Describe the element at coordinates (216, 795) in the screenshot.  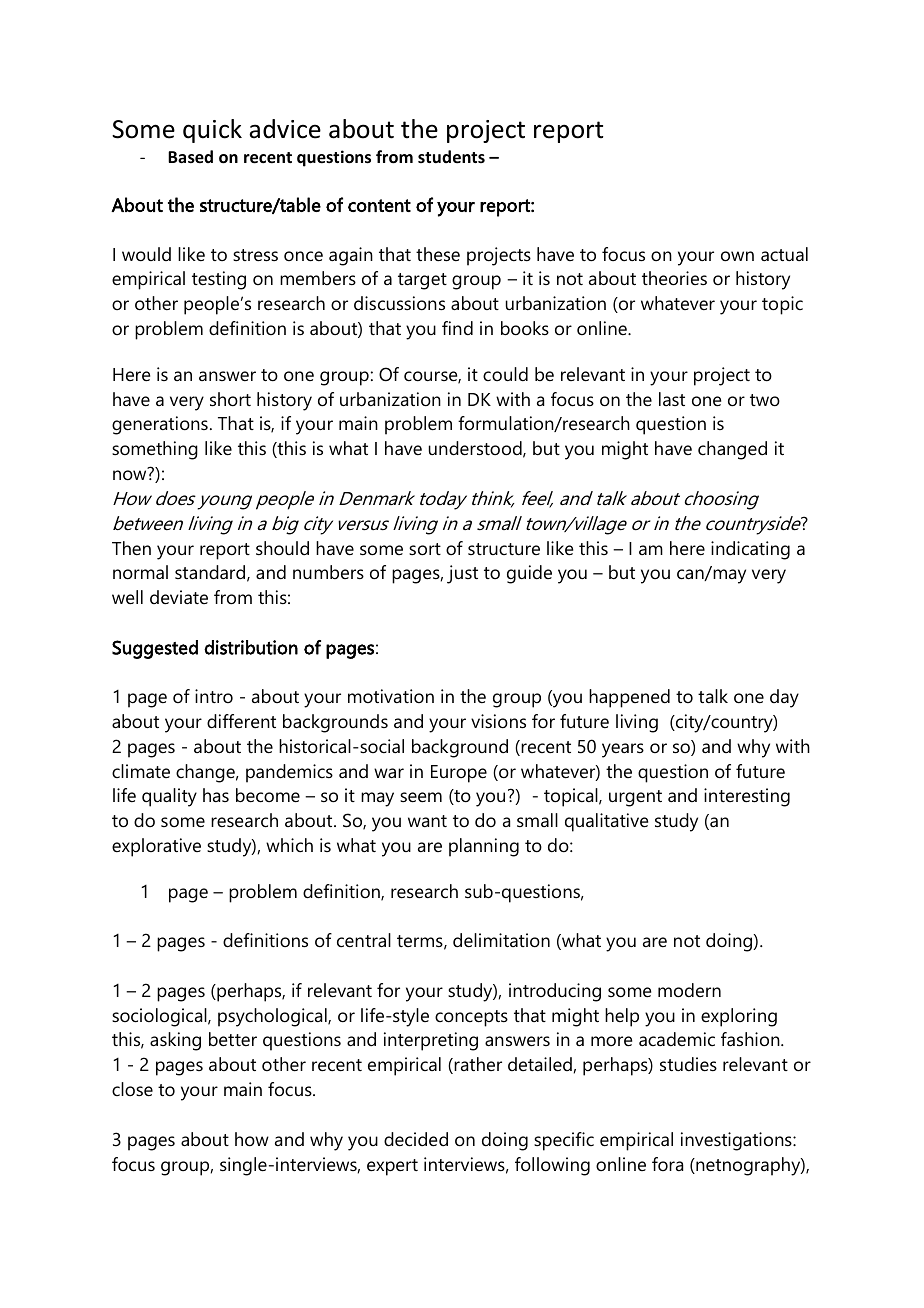
I see `has` at that location.
